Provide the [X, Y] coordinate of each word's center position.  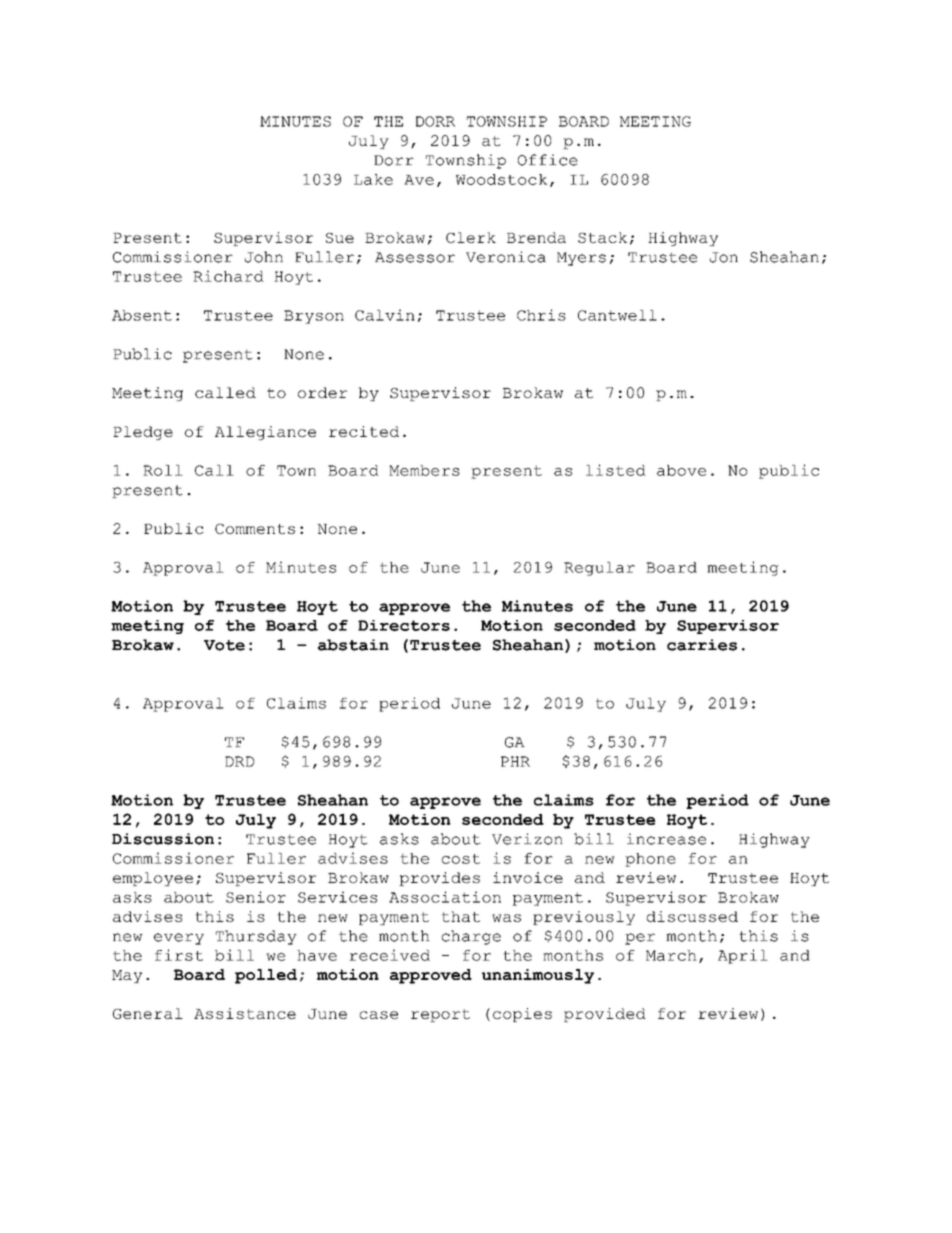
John [264, 257]
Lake [373, 179]
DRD [239, 761]
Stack [602, 237]
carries [702, 645]
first [179, 955]
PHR [515, 761]
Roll [163, 470]
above [681, 470]
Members [424, 470]
